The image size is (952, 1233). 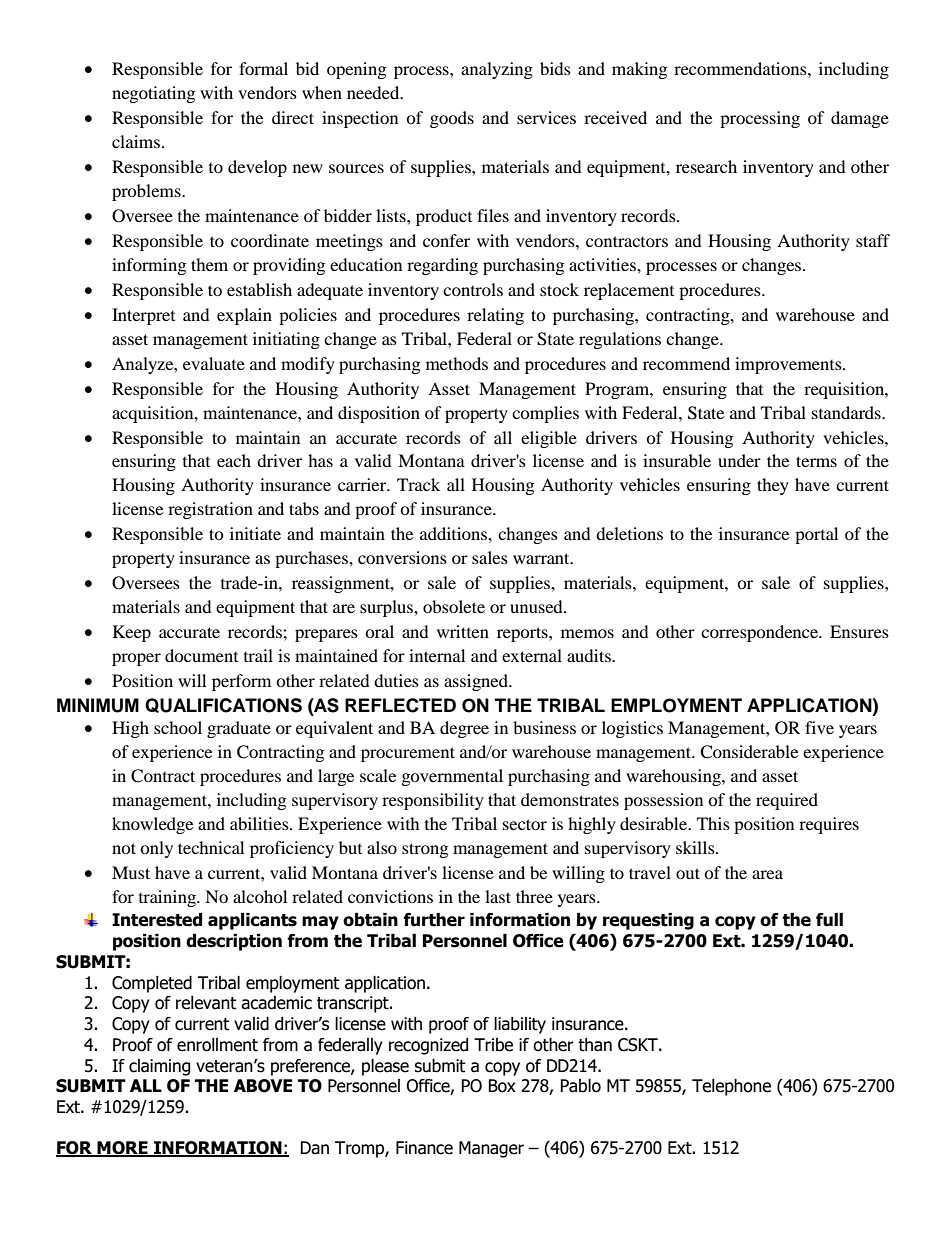 I want to click on eligible, so click(x=549, y=439).
